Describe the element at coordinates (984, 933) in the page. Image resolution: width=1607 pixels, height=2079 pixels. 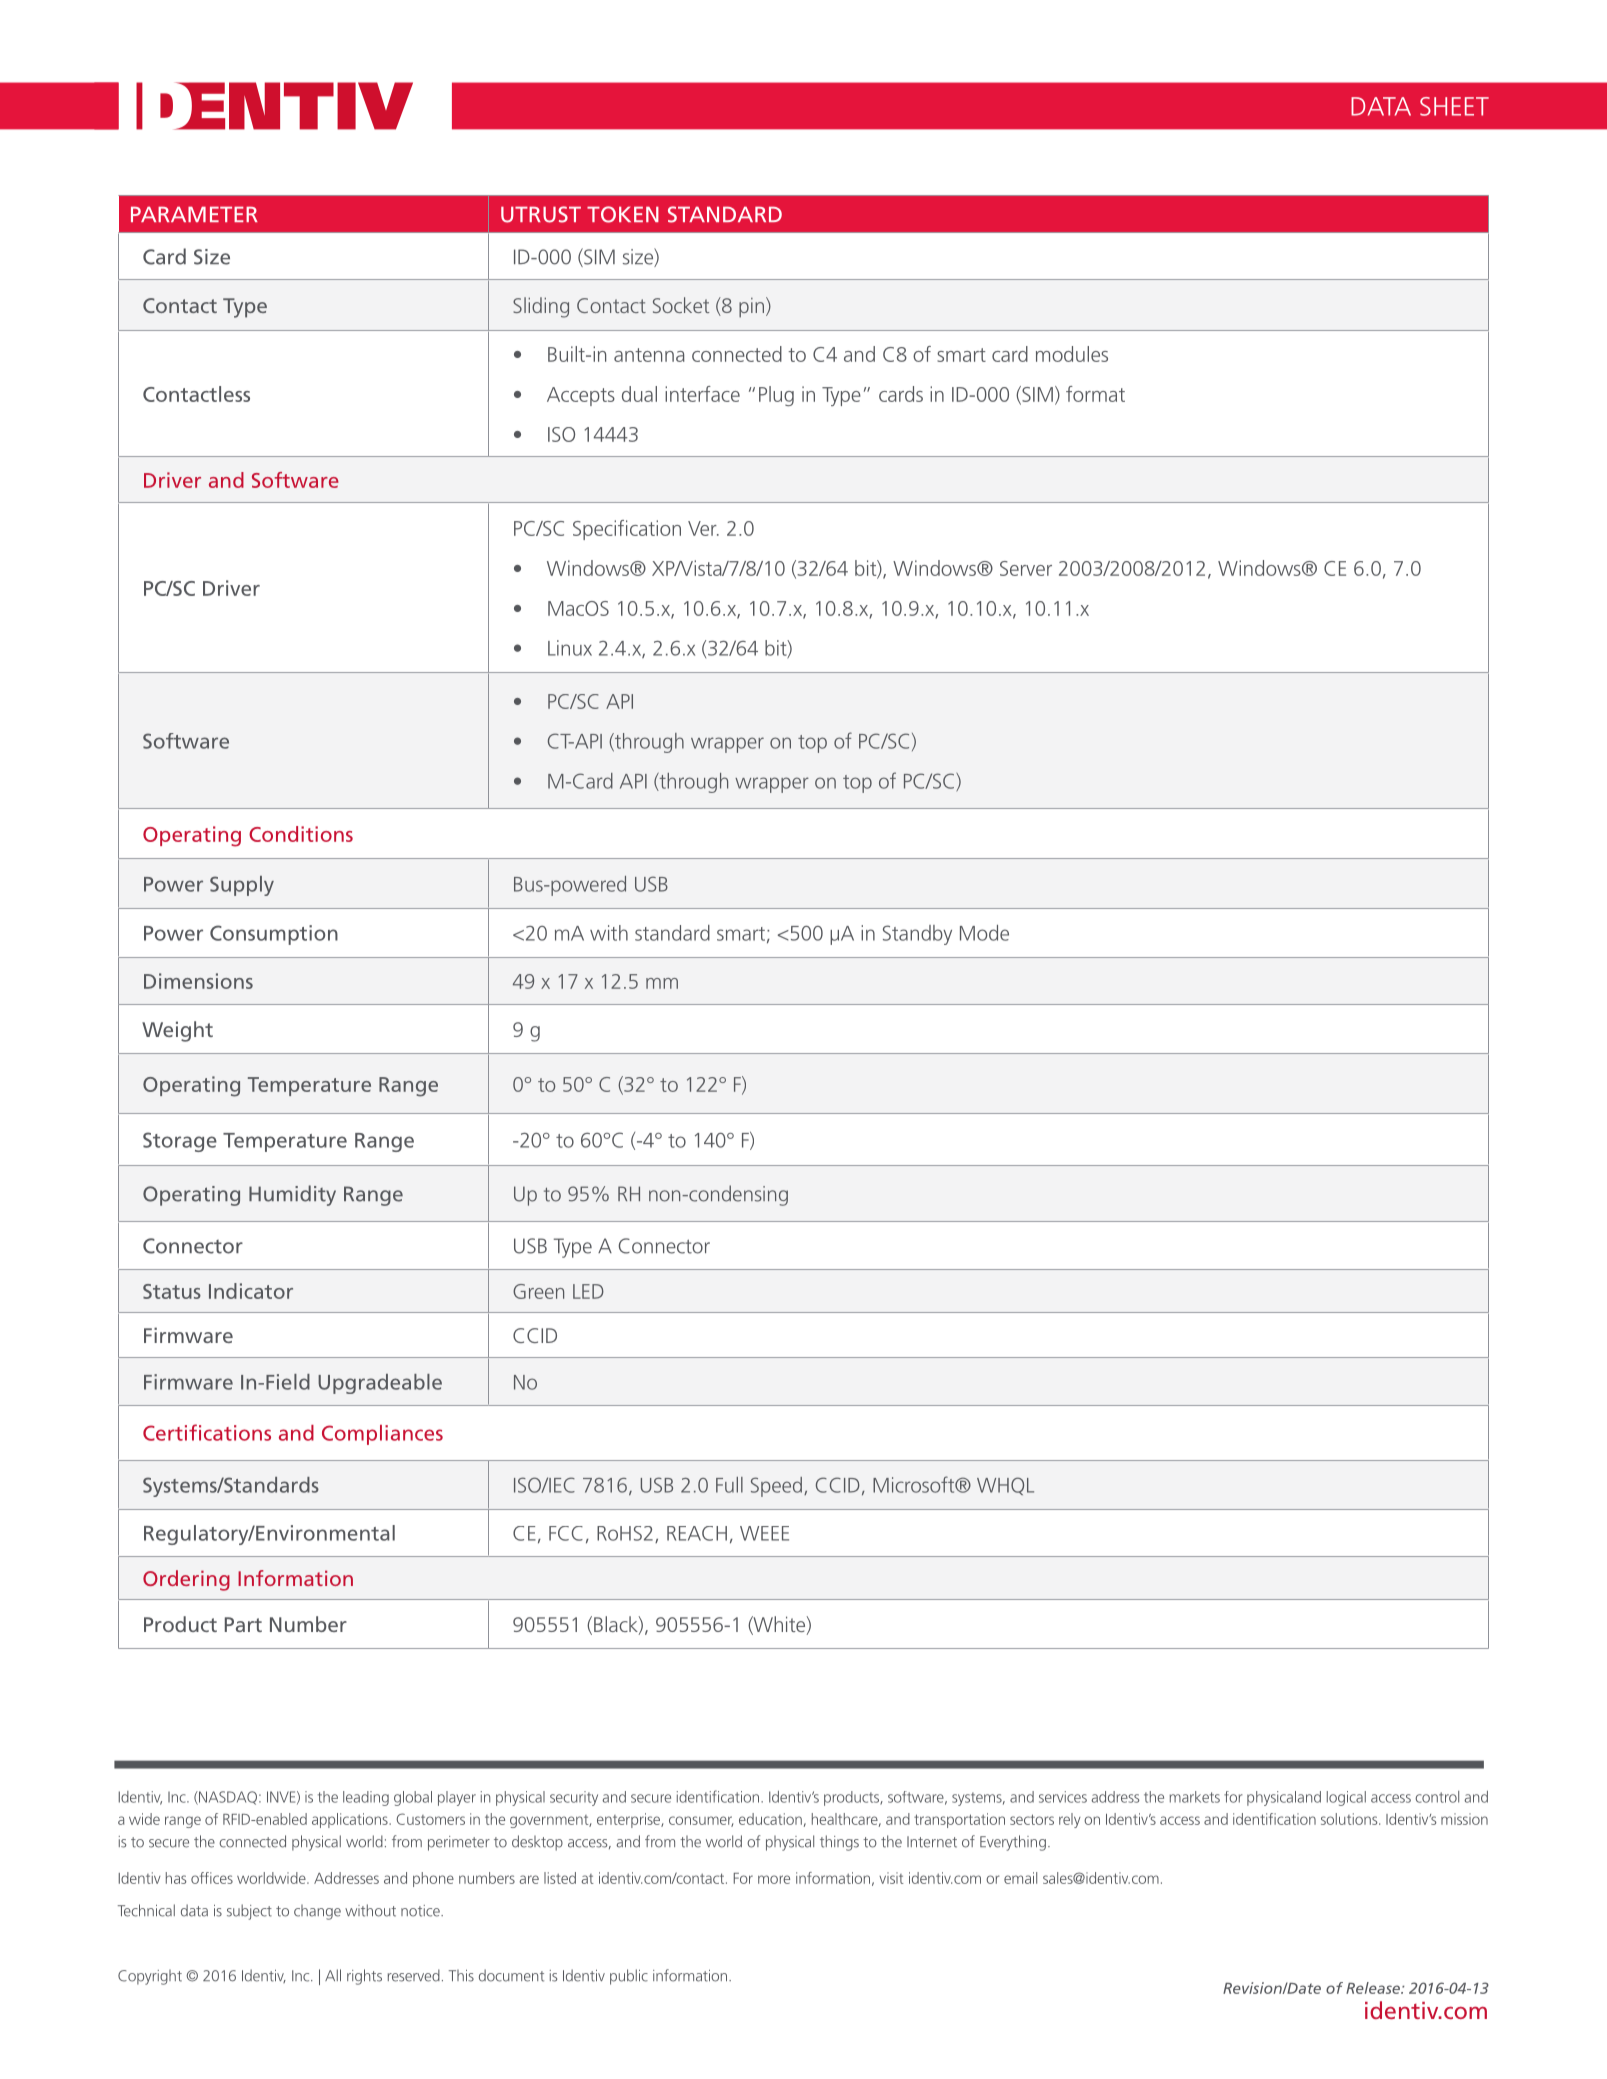
I see `Mode` at that location.
